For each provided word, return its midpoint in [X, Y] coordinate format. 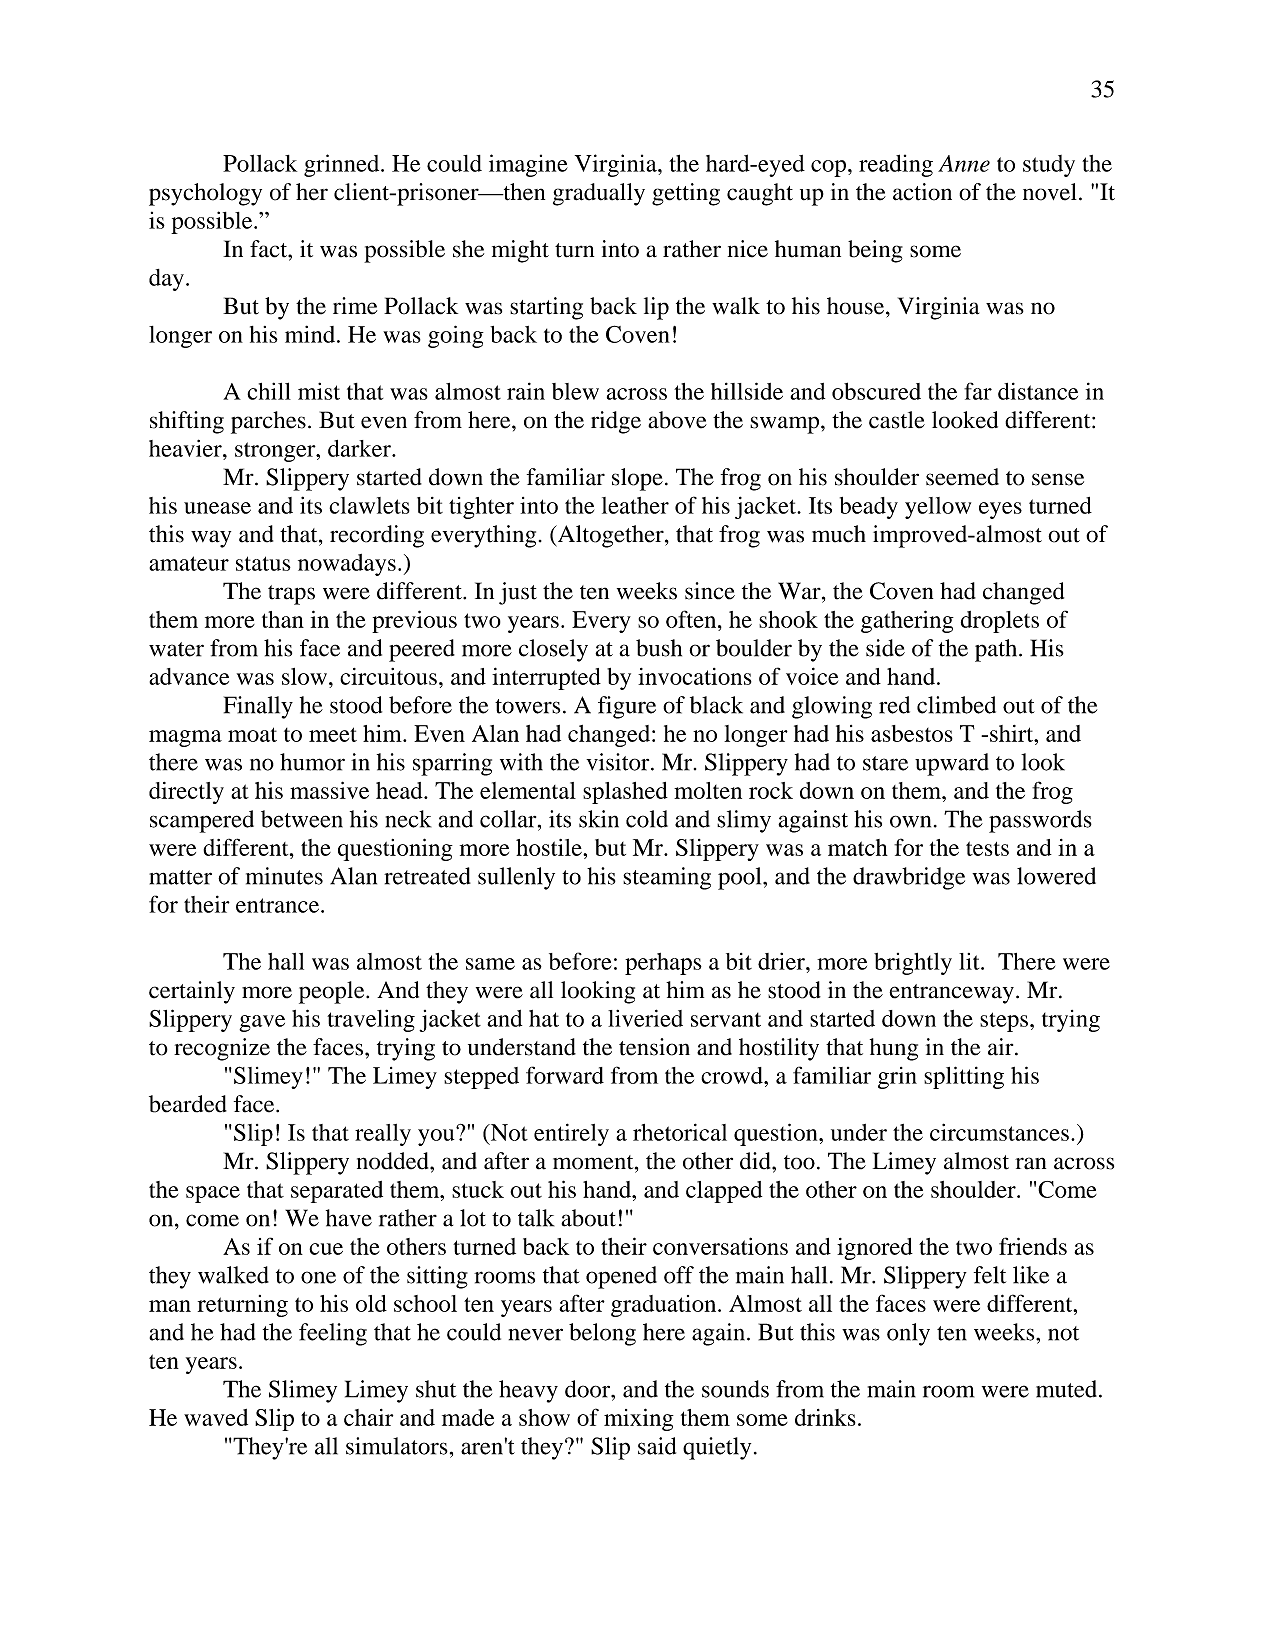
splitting [964, 1077]
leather [635, 505]
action [922, 192]
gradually [599, 194]
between [302, 819]
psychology [205, 194]
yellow [938, 508]
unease [217, 508]
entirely [571, 1134]
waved [216, 1417]
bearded [188, 1104]
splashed [625, 793]
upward [952, 764]
